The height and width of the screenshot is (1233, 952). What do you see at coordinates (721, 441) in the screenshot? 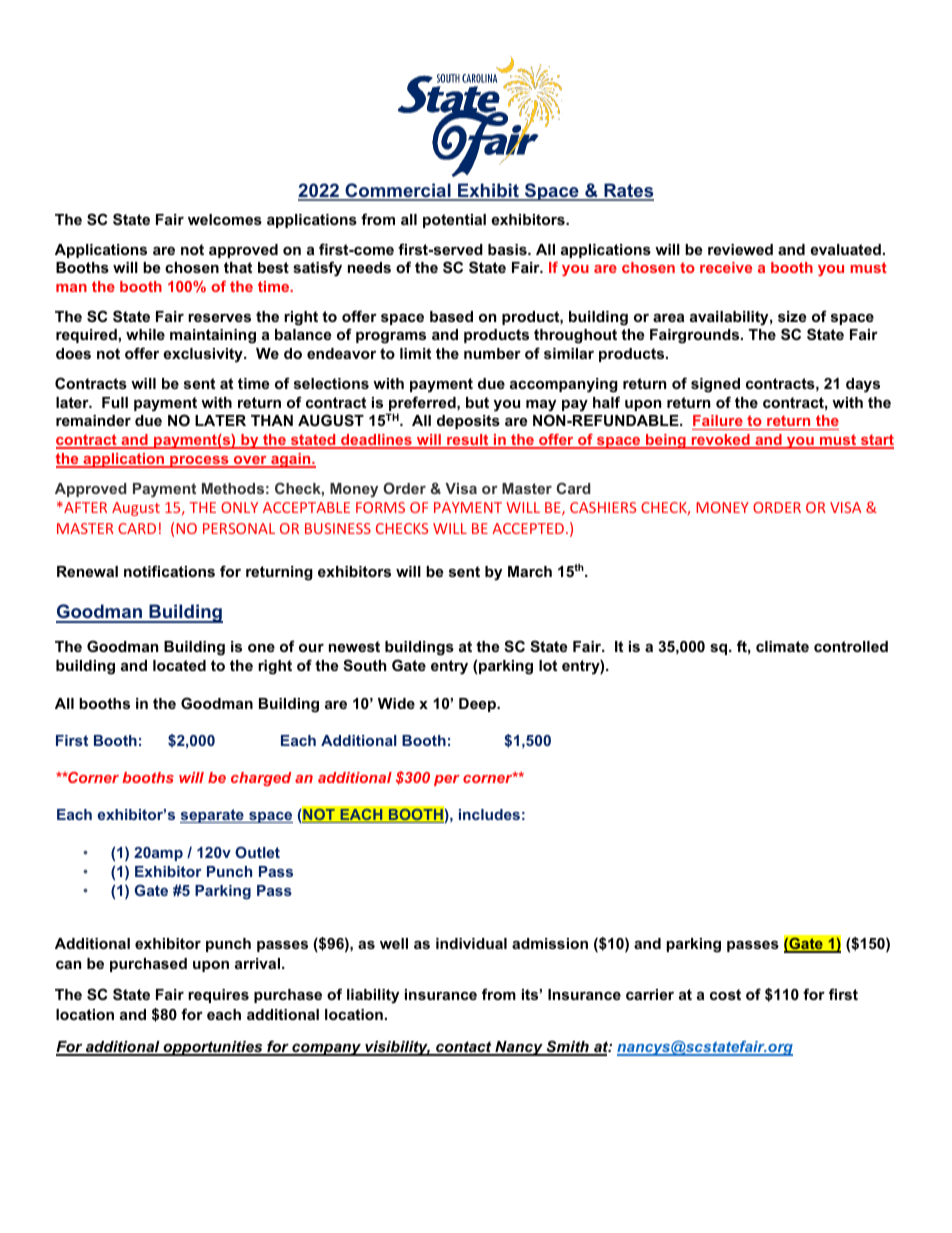
I see `revoked` at bounding box center [721, 441].
